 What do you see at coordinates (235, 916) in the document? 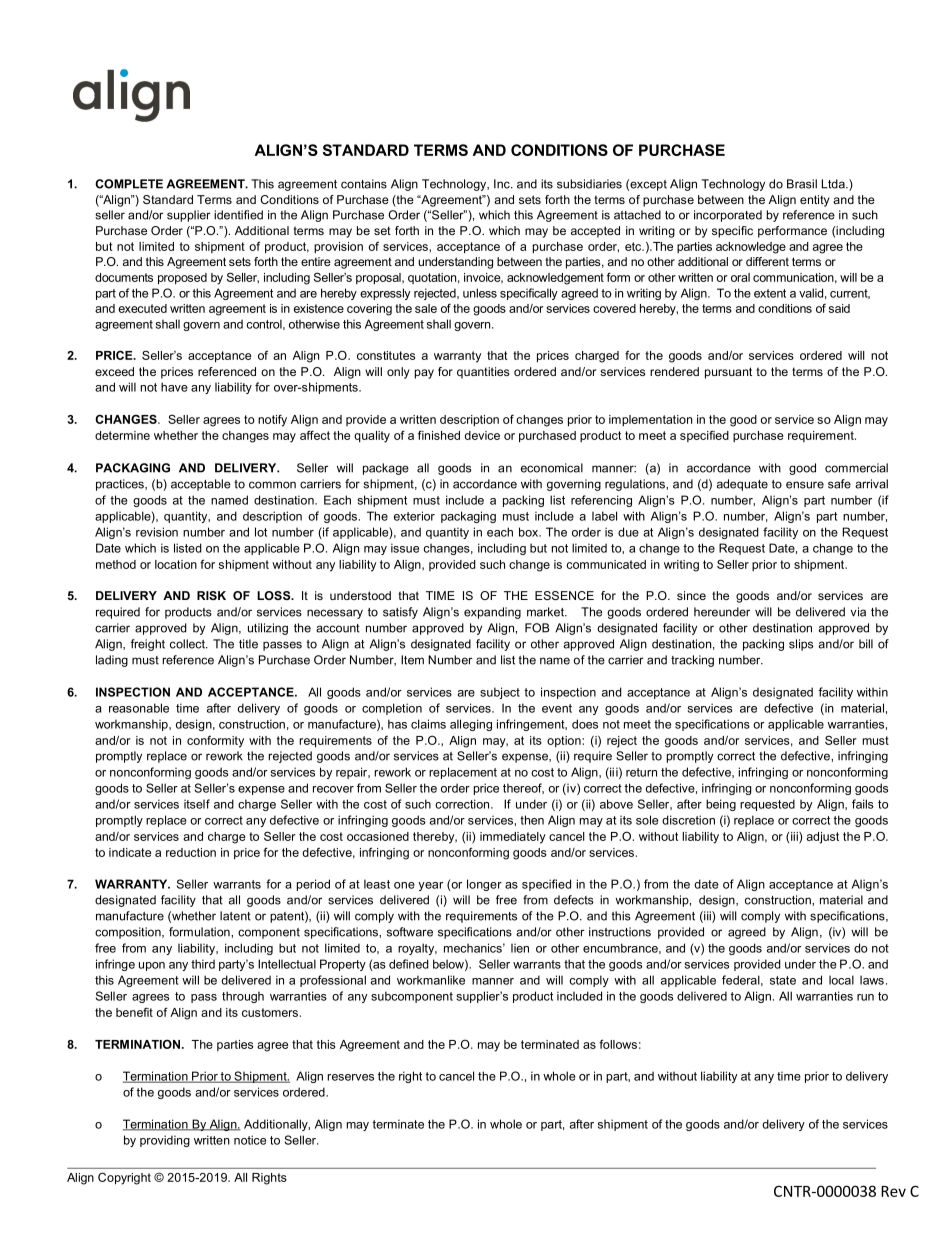
I see `latent` at bounding box center [235, 916].
